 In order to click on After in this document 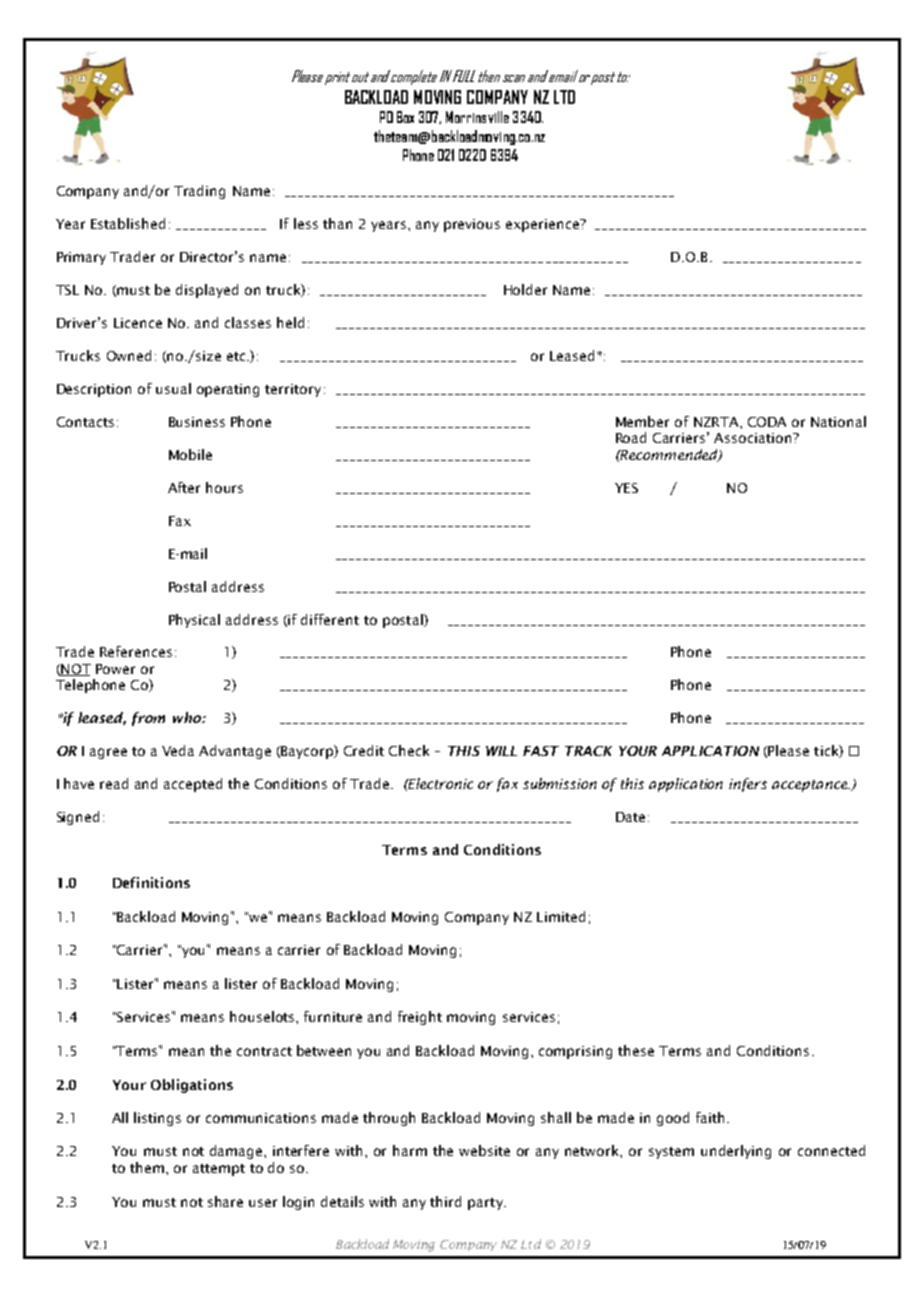, I will do `click(184, 487)`.
